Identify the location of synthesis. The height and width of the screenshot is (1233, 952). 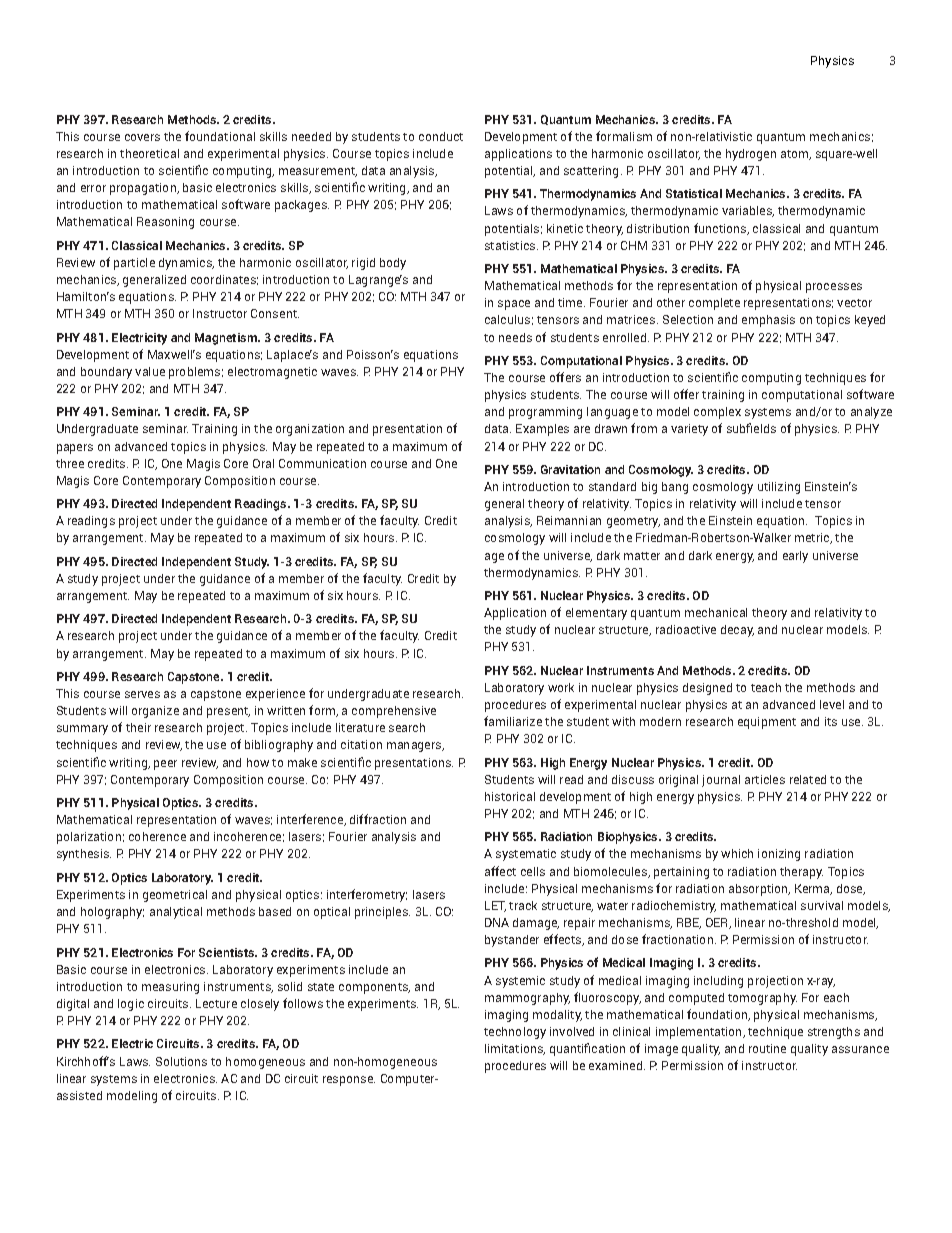
(84, 855).
